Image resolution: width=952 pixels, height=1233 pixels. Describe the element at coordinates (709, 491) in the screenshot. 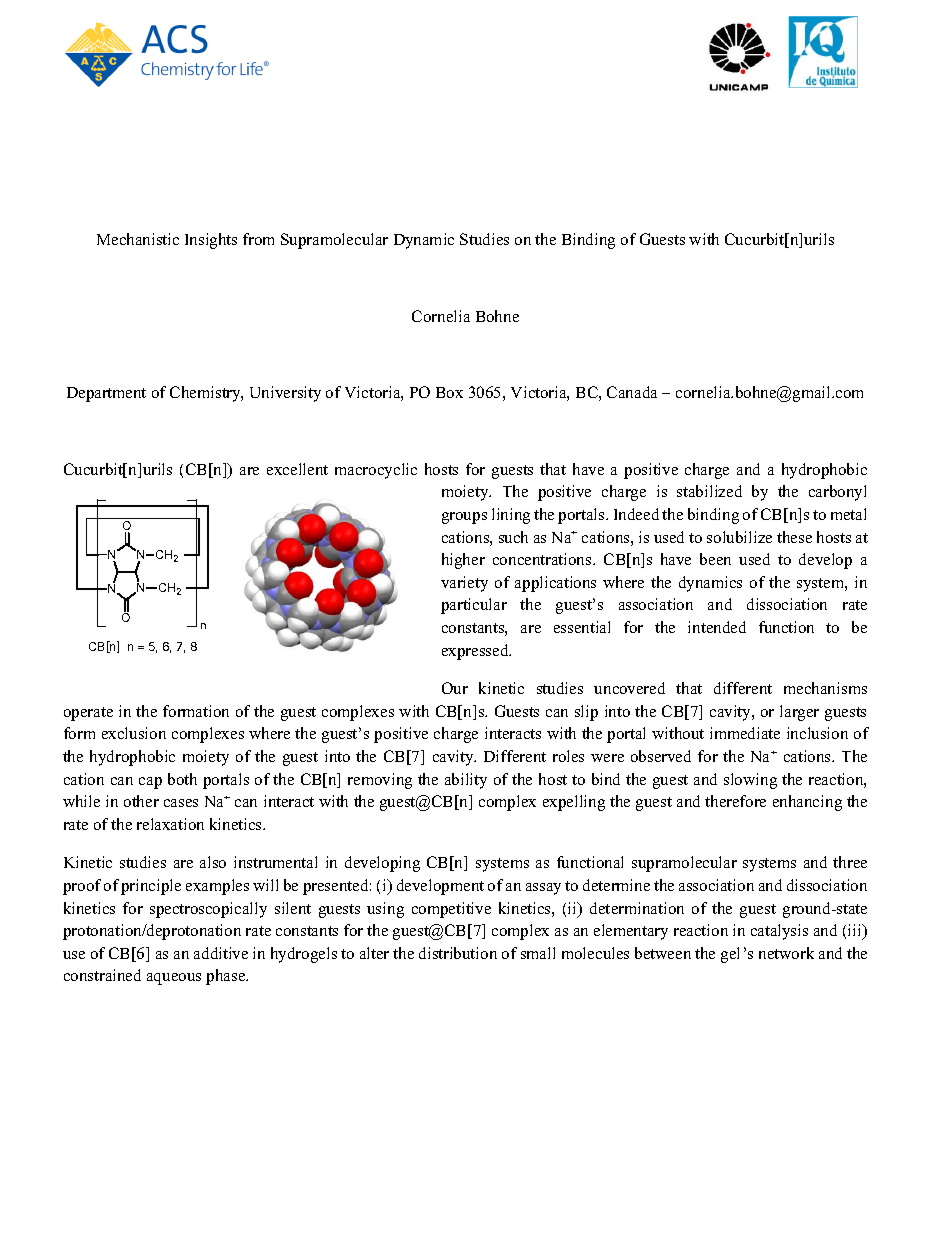

I see `stabilized` at that location.
